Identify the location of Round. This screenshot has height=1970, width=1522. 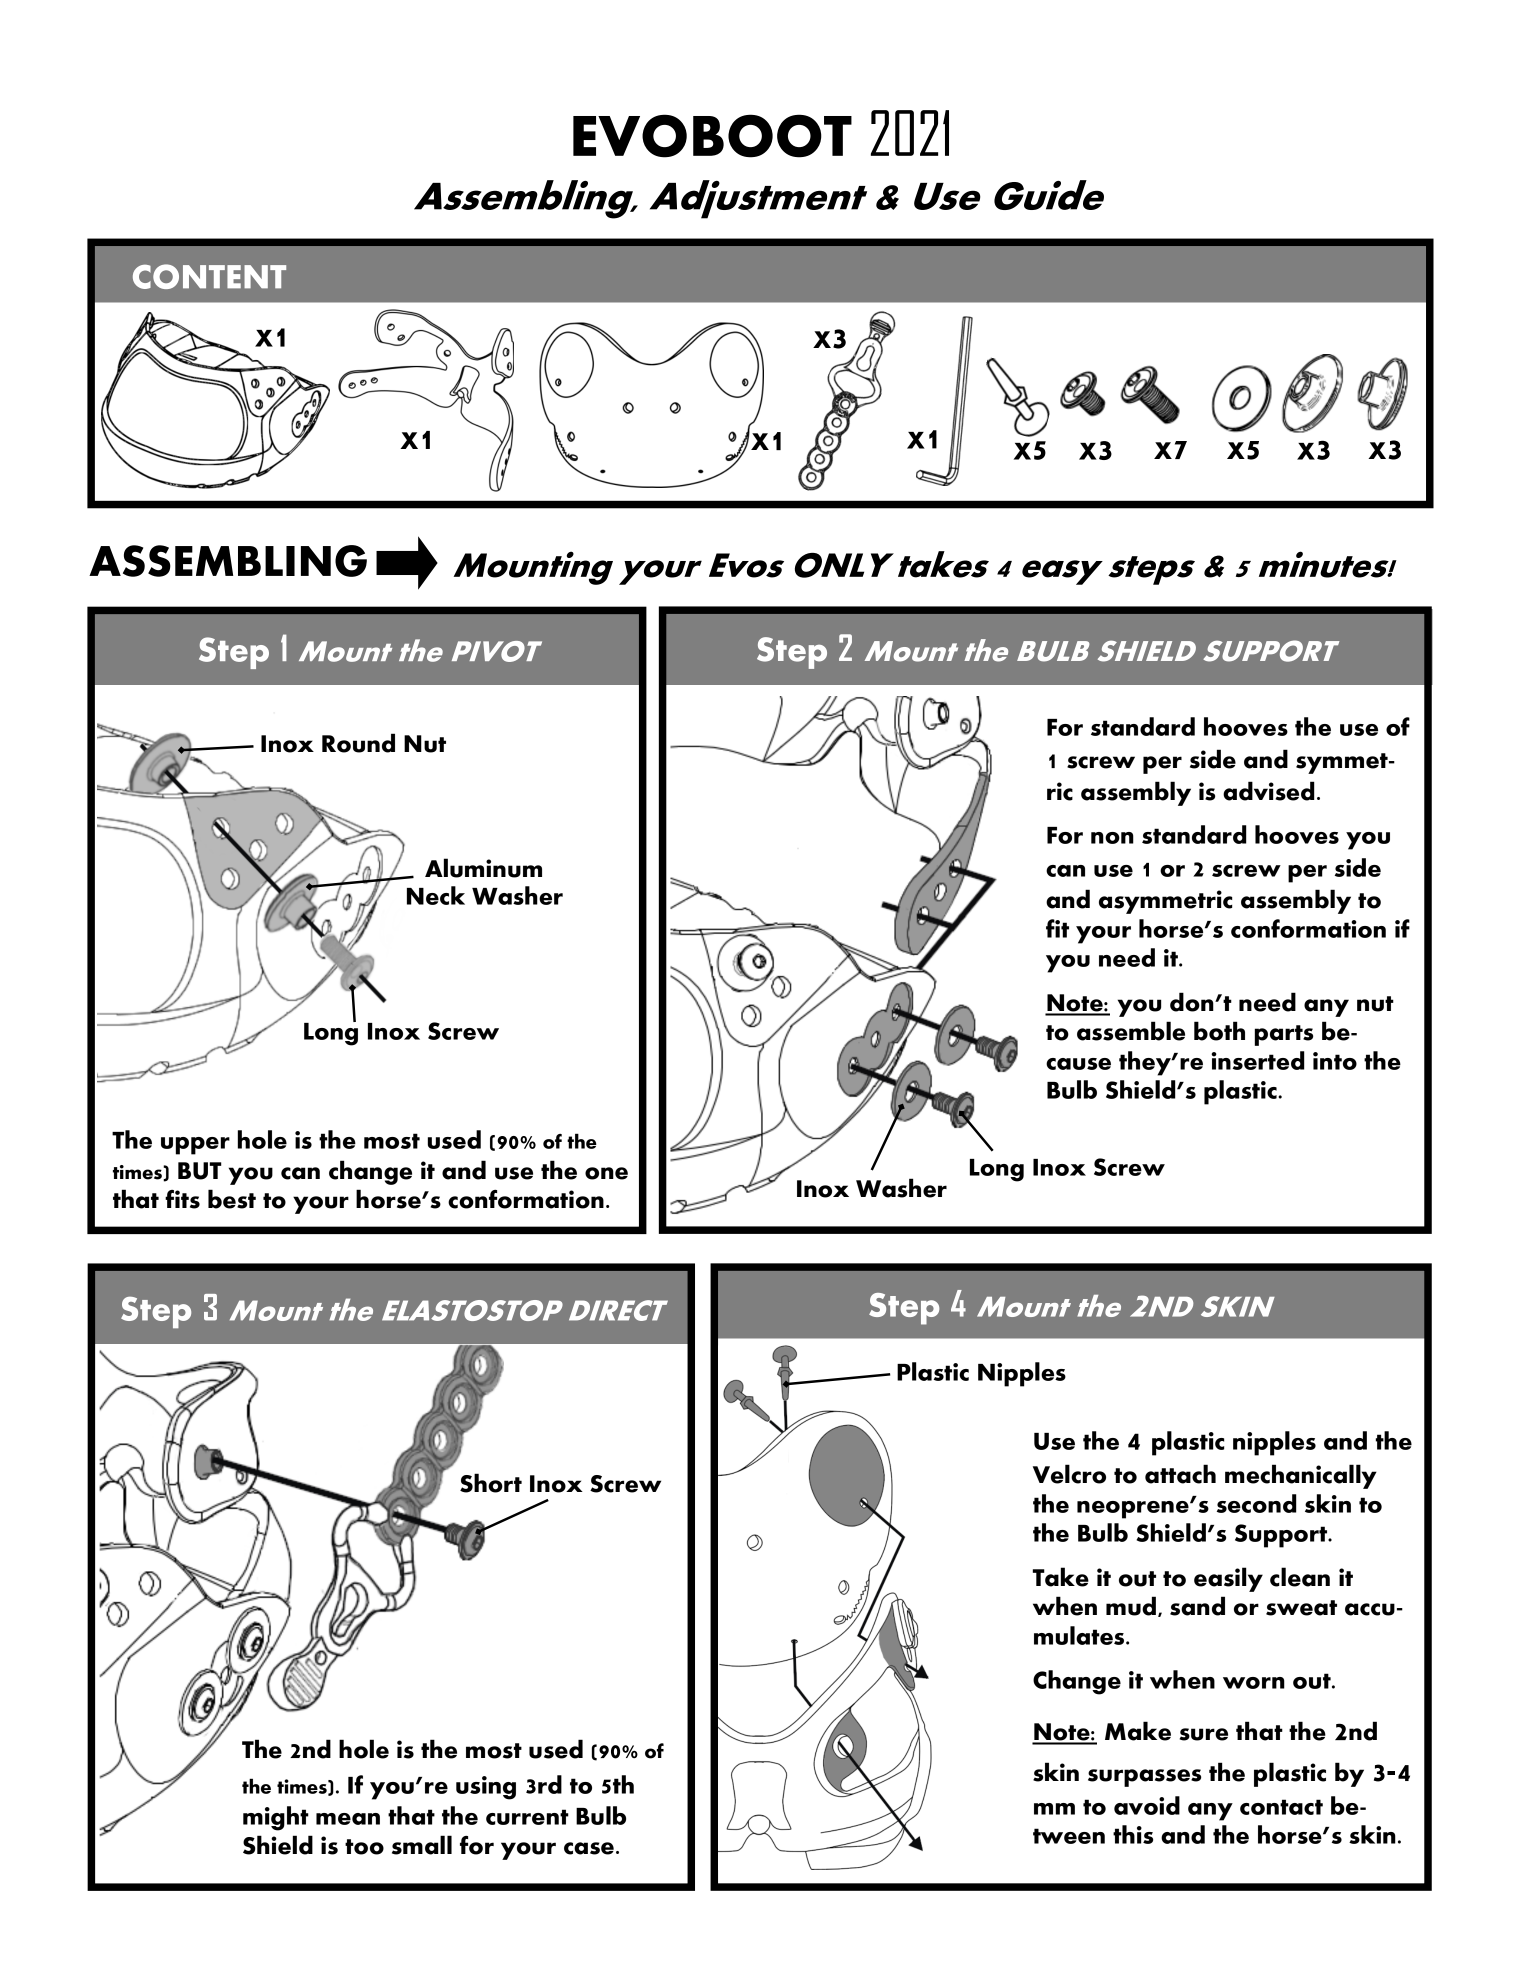
(358, 743).
